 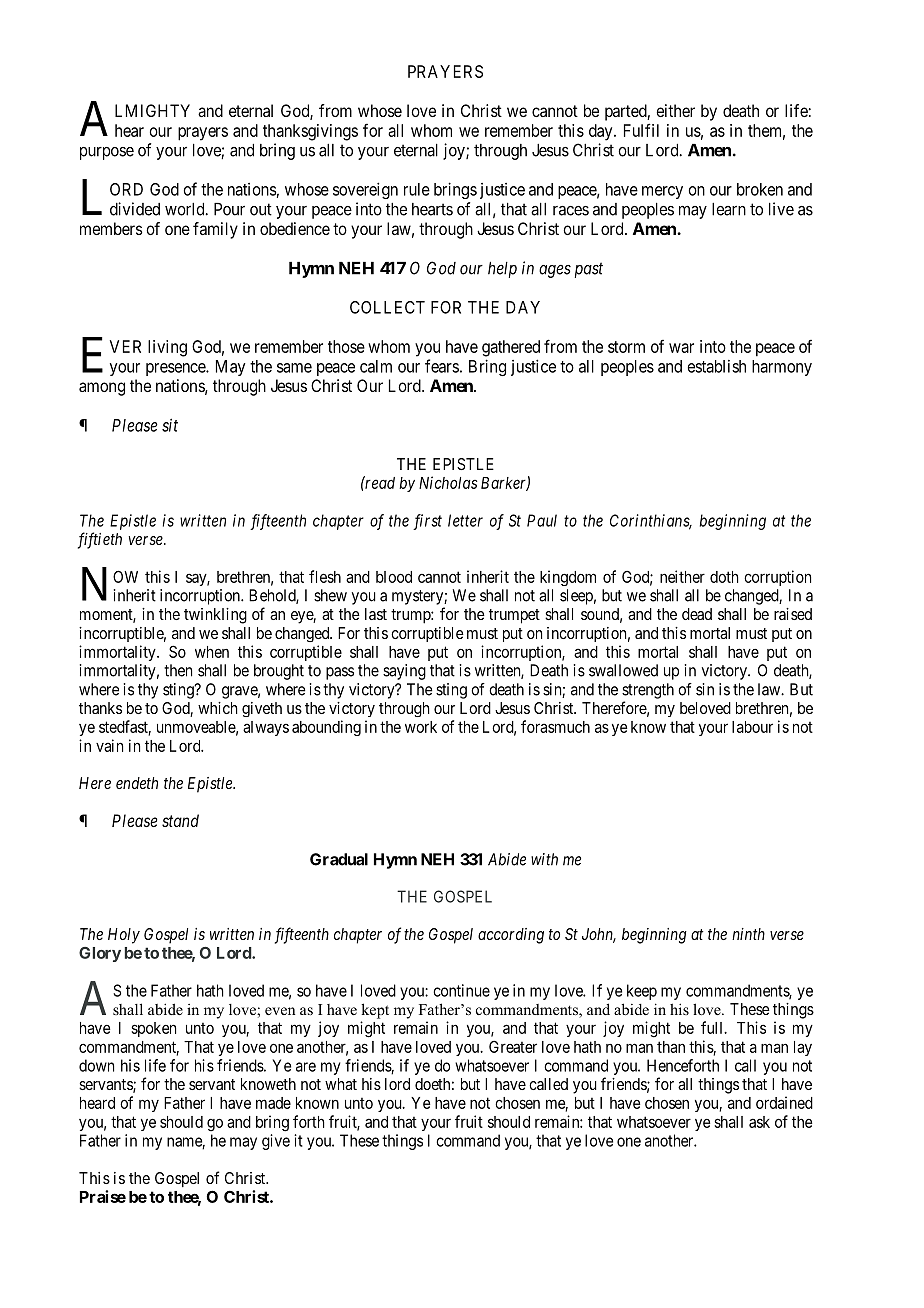 I want to click on work, so click(x=421, y=727).
